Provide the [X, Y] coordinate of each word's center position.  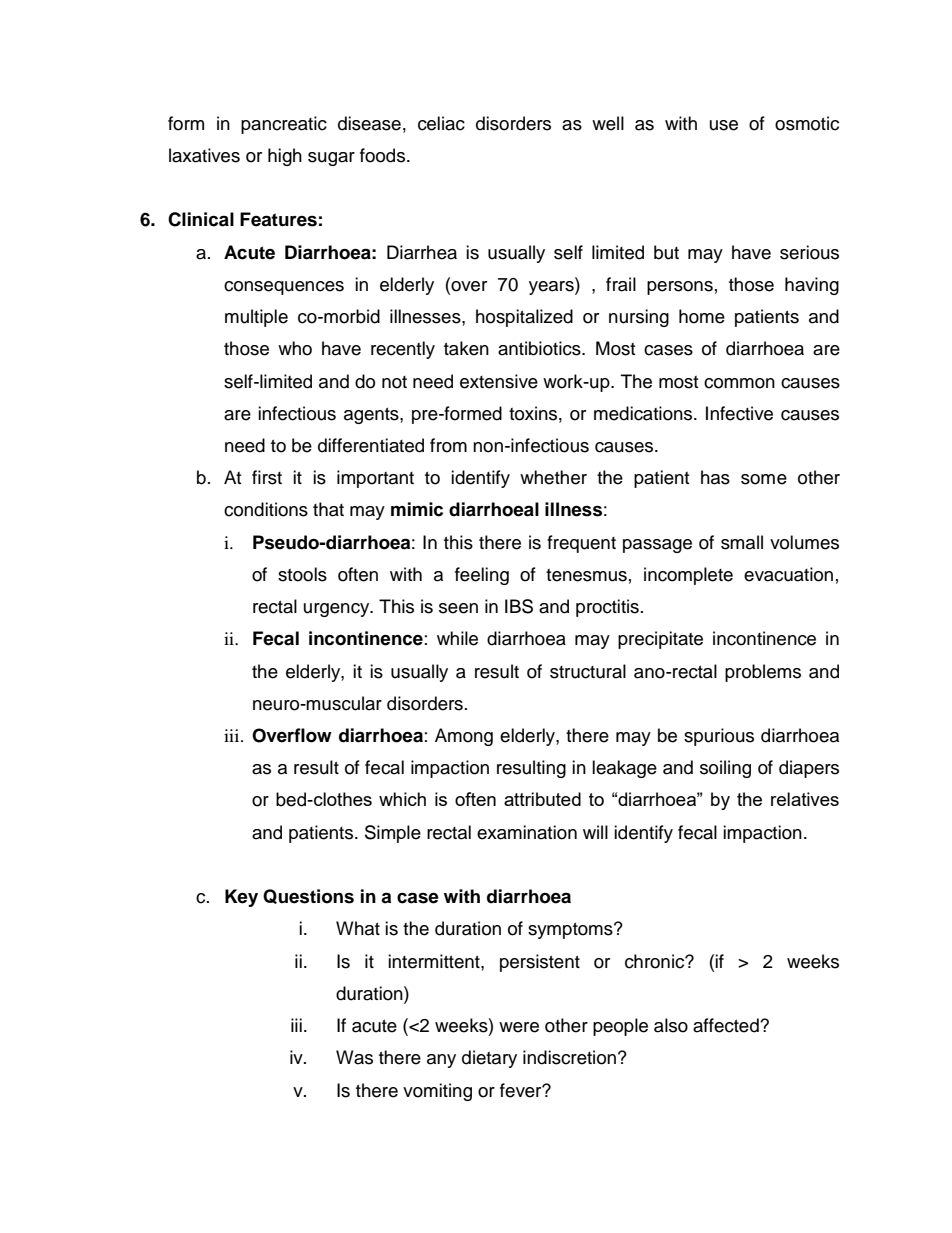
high [285, 157]
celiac [441, 123]
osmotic [807, 123]
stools [302, 574]
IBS [519, 606]
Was [354, 1057]
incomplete [688, 576]
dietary [489, 1059]
